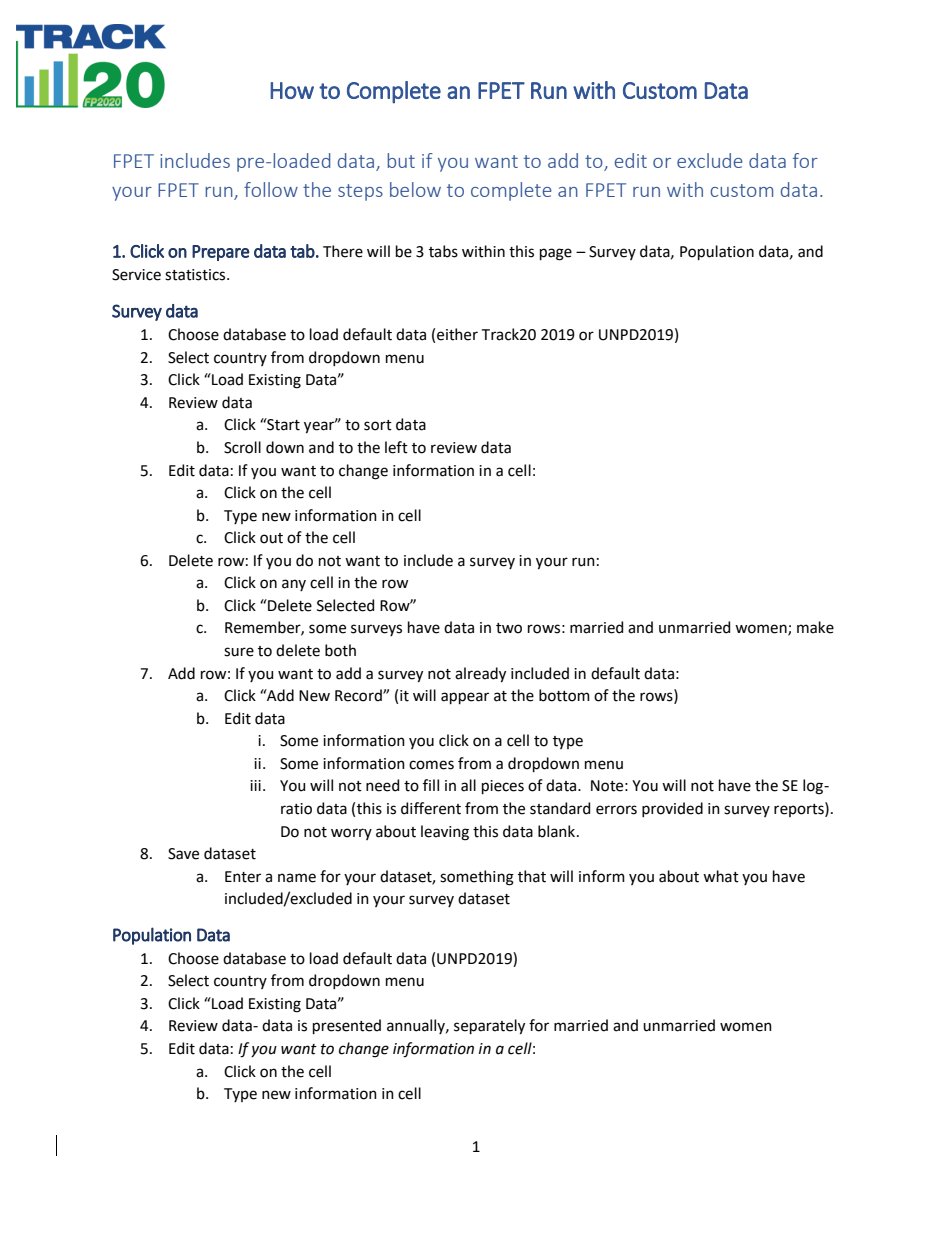 The width and height of the screenshot is (952, 1233). What do you see at coordinates (556, 254) in the screenshot?
I see `page` at bounding box center [556, 254].
